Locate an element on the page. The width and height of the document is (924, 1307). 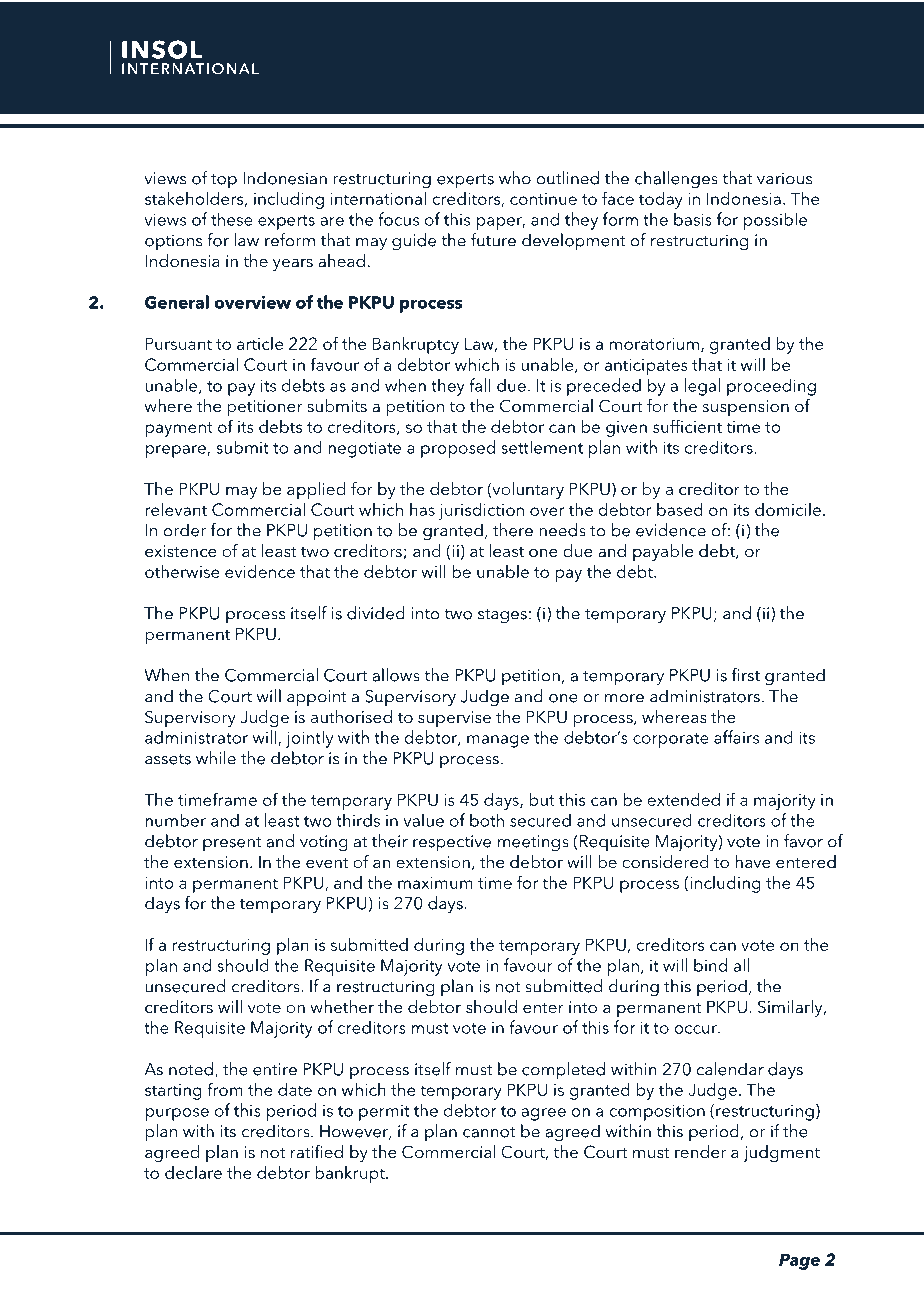
Series is located at coordinates (759, 63).
